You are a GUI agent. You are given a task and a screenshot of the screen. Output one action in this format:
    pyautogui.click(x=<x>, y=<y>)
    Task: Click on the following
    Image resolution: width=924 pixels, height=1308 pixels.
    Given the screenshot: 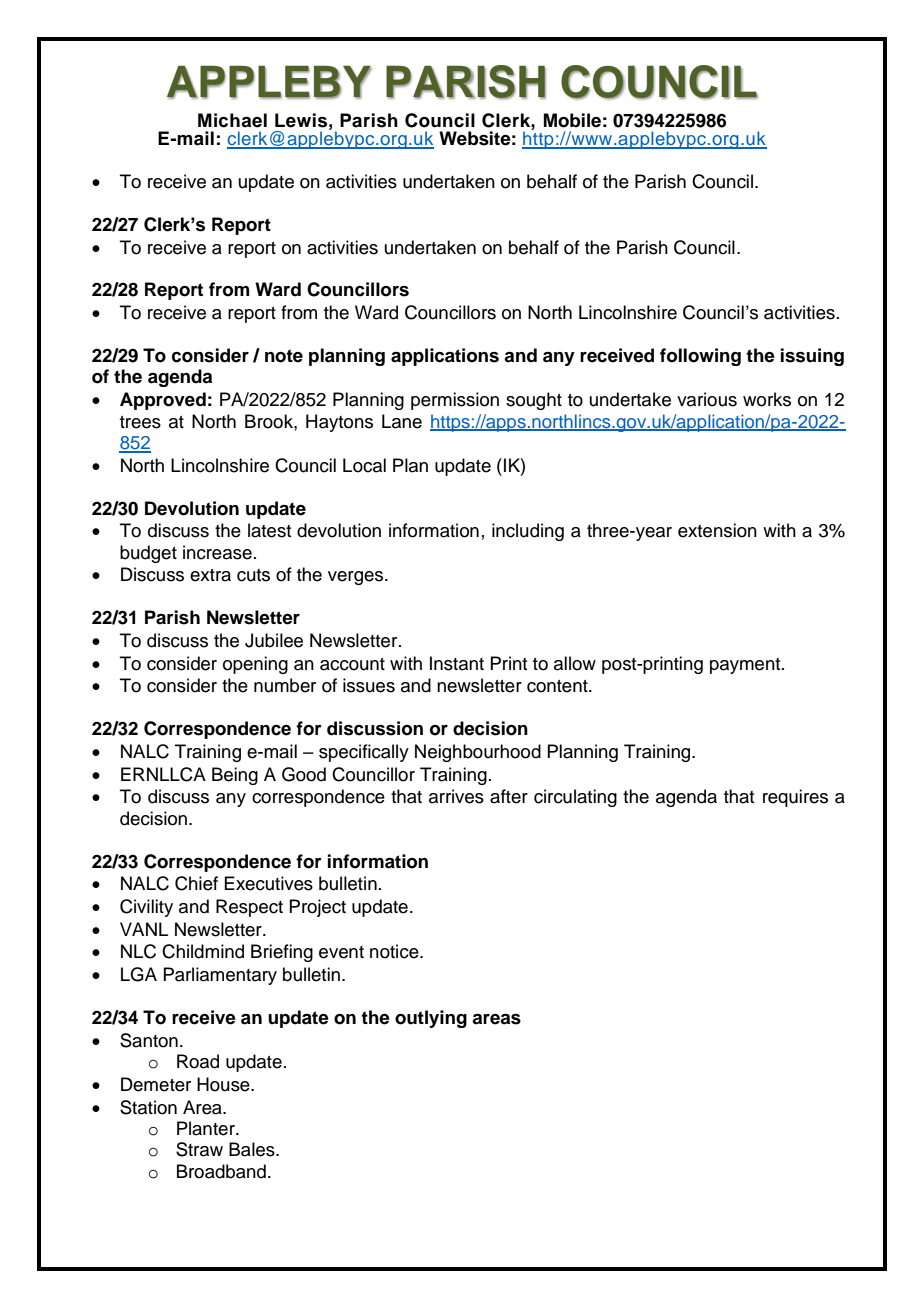 What is the action you would take?
    pyautogui.click(x=700, y=357)
